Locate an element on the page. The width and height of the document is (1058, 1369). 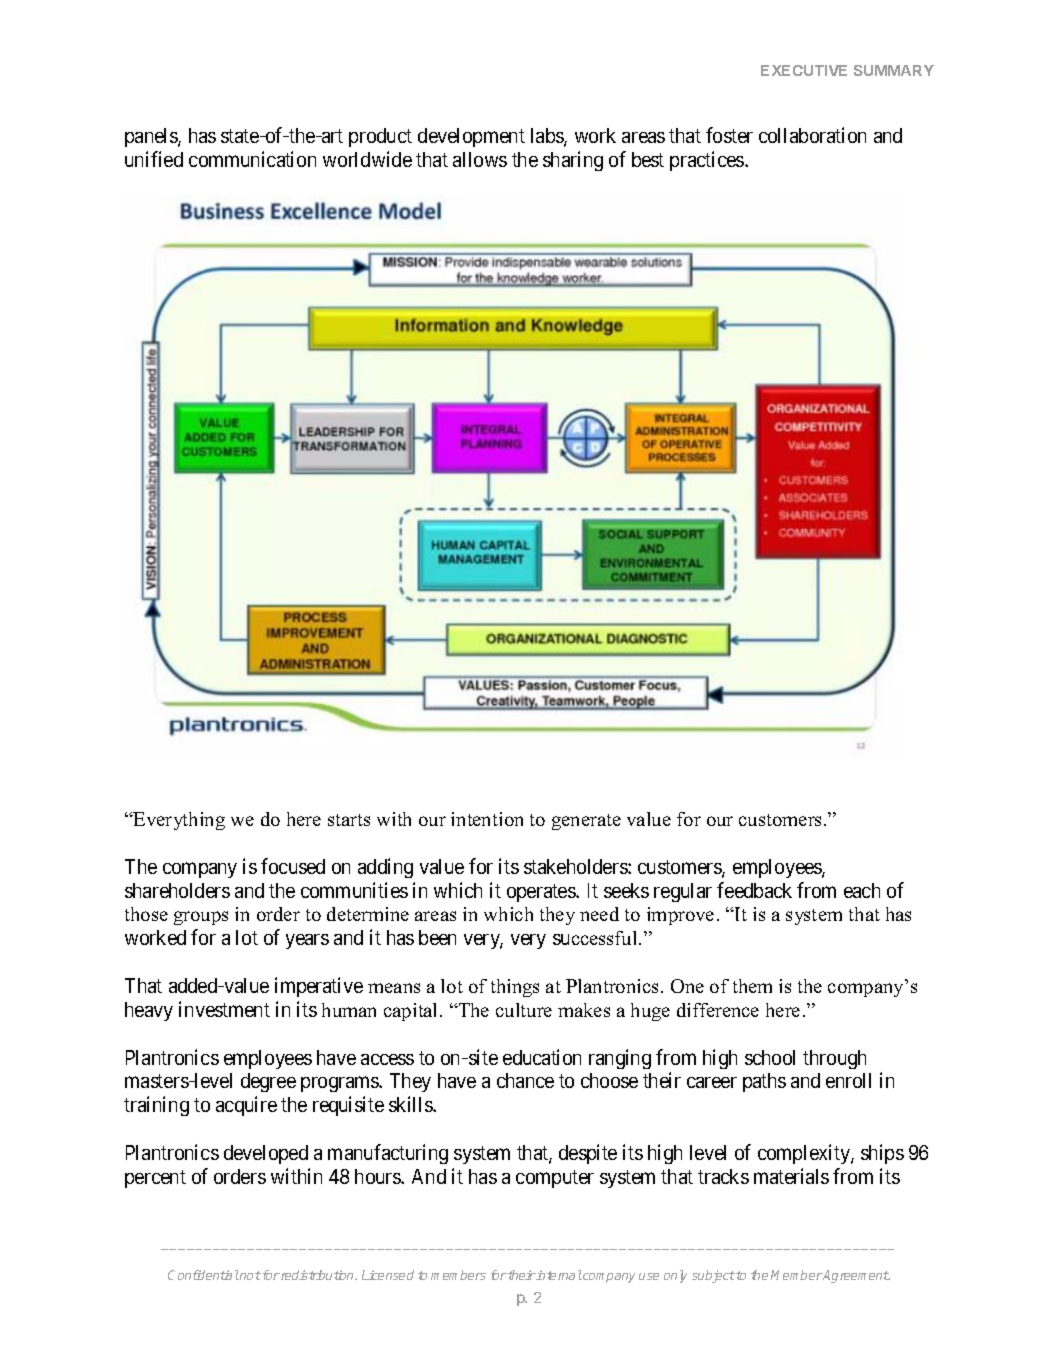
feedback is located at coordinates (754, 890).
